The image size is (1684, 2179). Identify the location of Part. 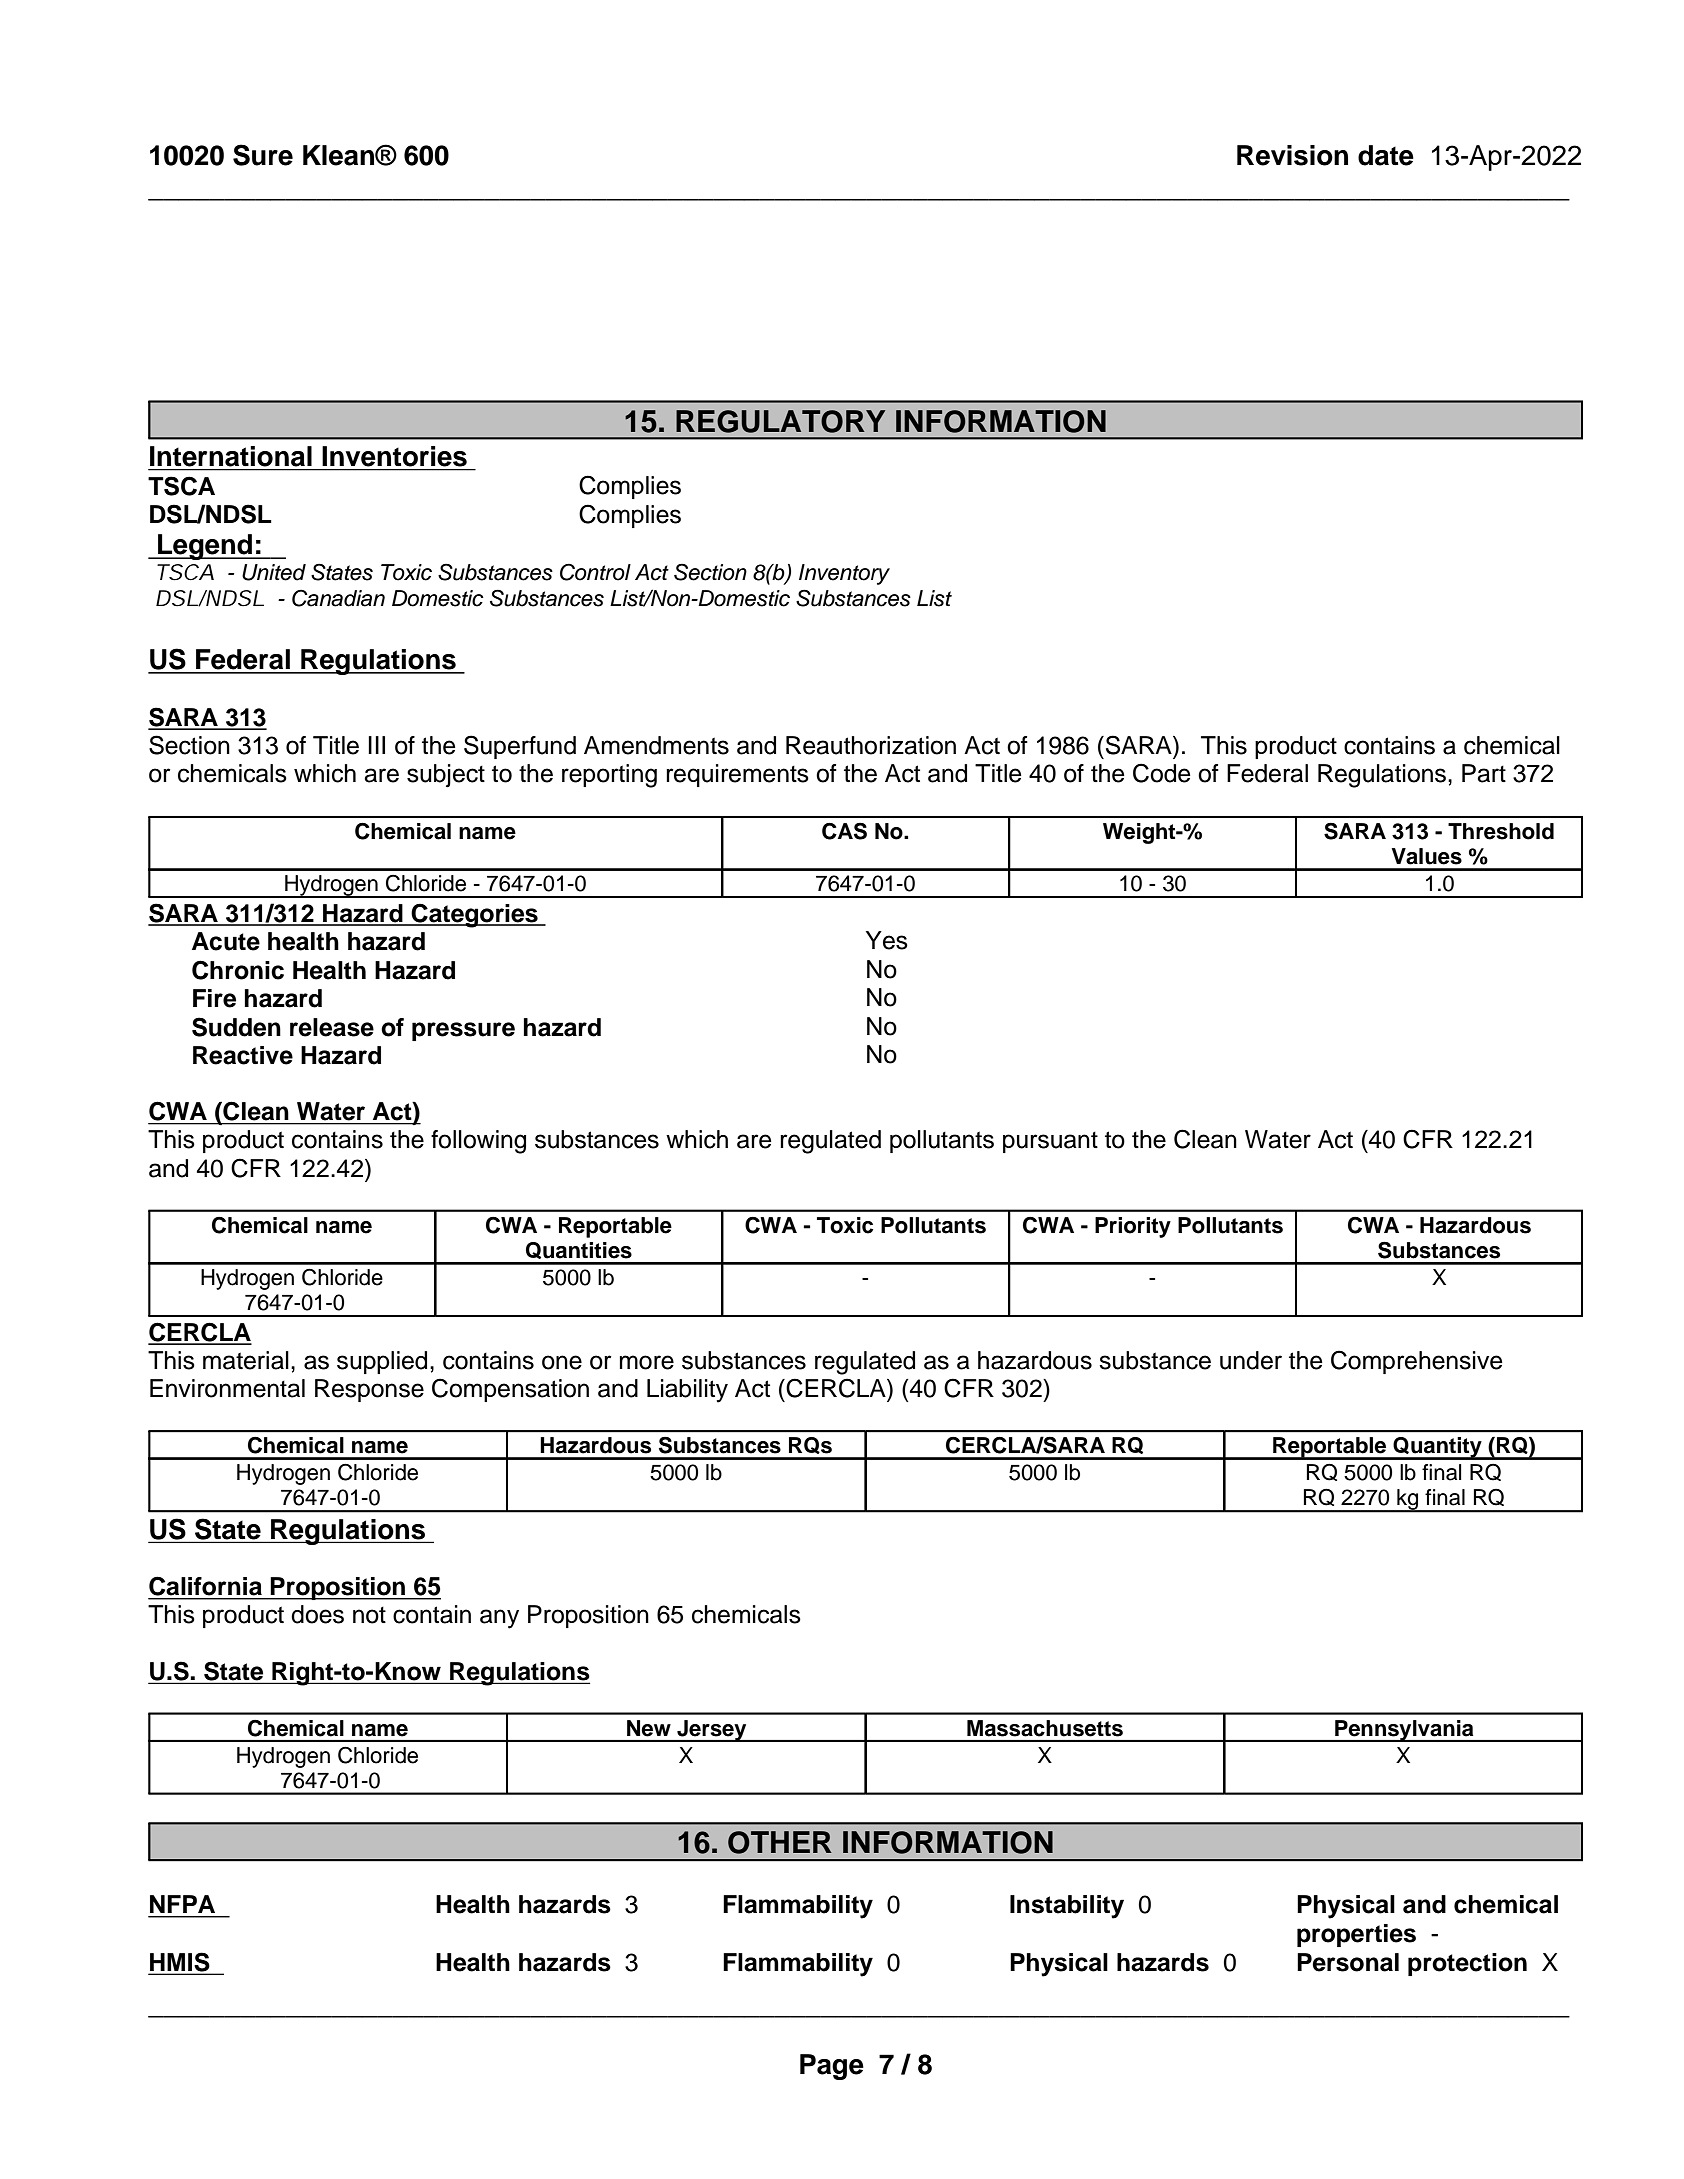
(1484, 773).
